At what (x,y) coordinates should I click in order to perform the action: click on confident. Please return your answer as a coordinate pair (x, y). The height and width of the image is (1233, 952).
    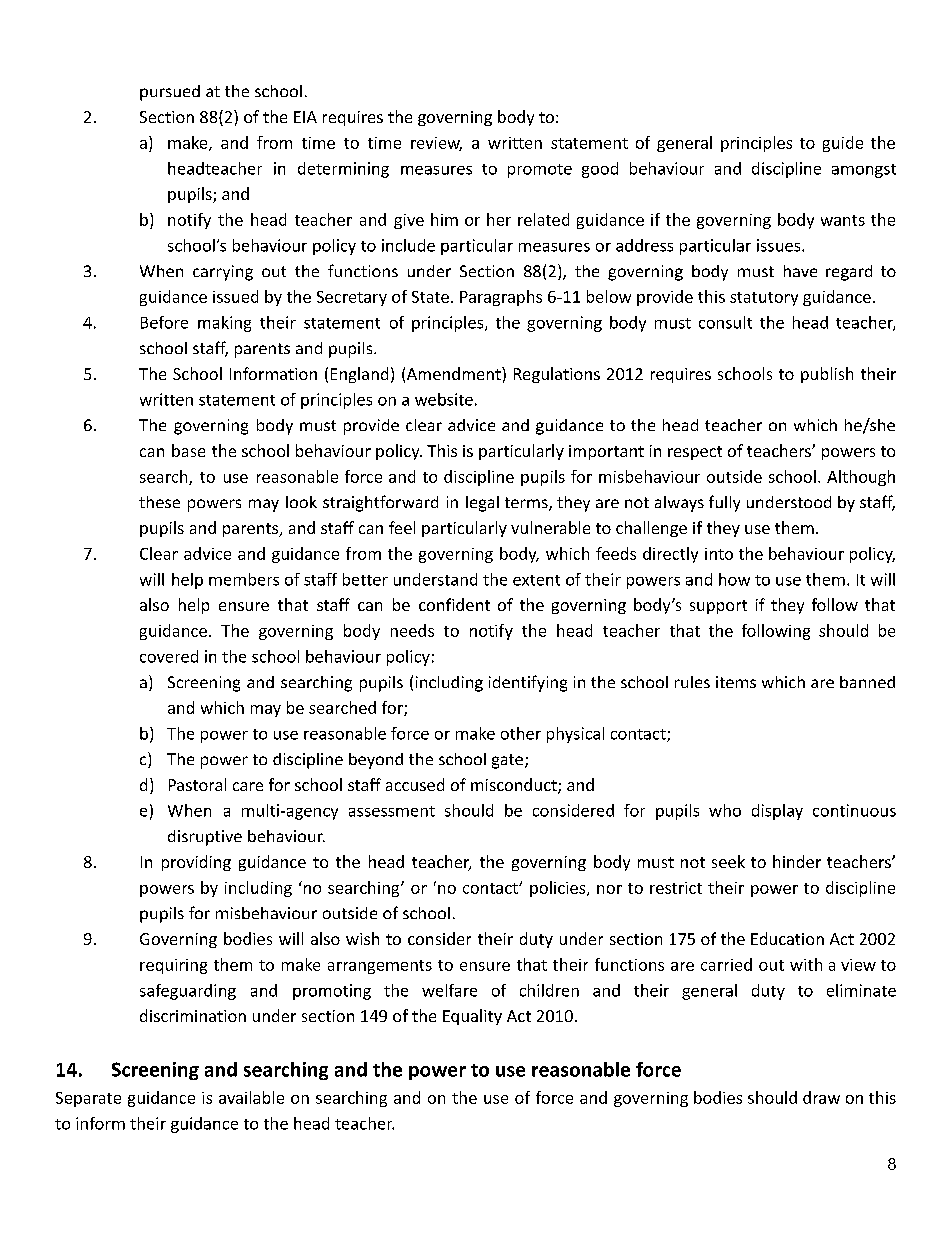
    Looking at the image, I should click on (454, 604).
